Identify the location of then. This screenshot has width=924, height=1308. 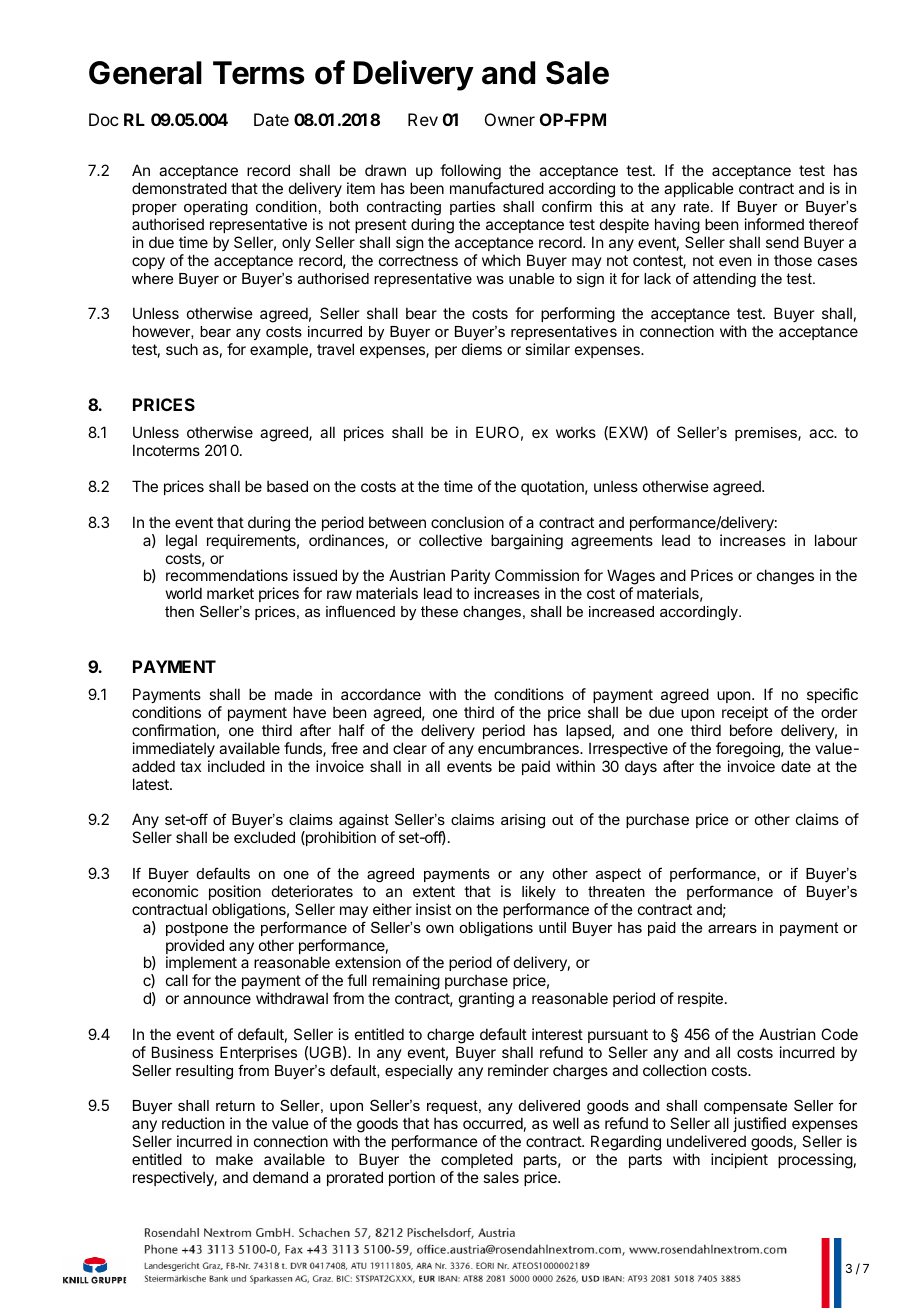
(179, 611).
